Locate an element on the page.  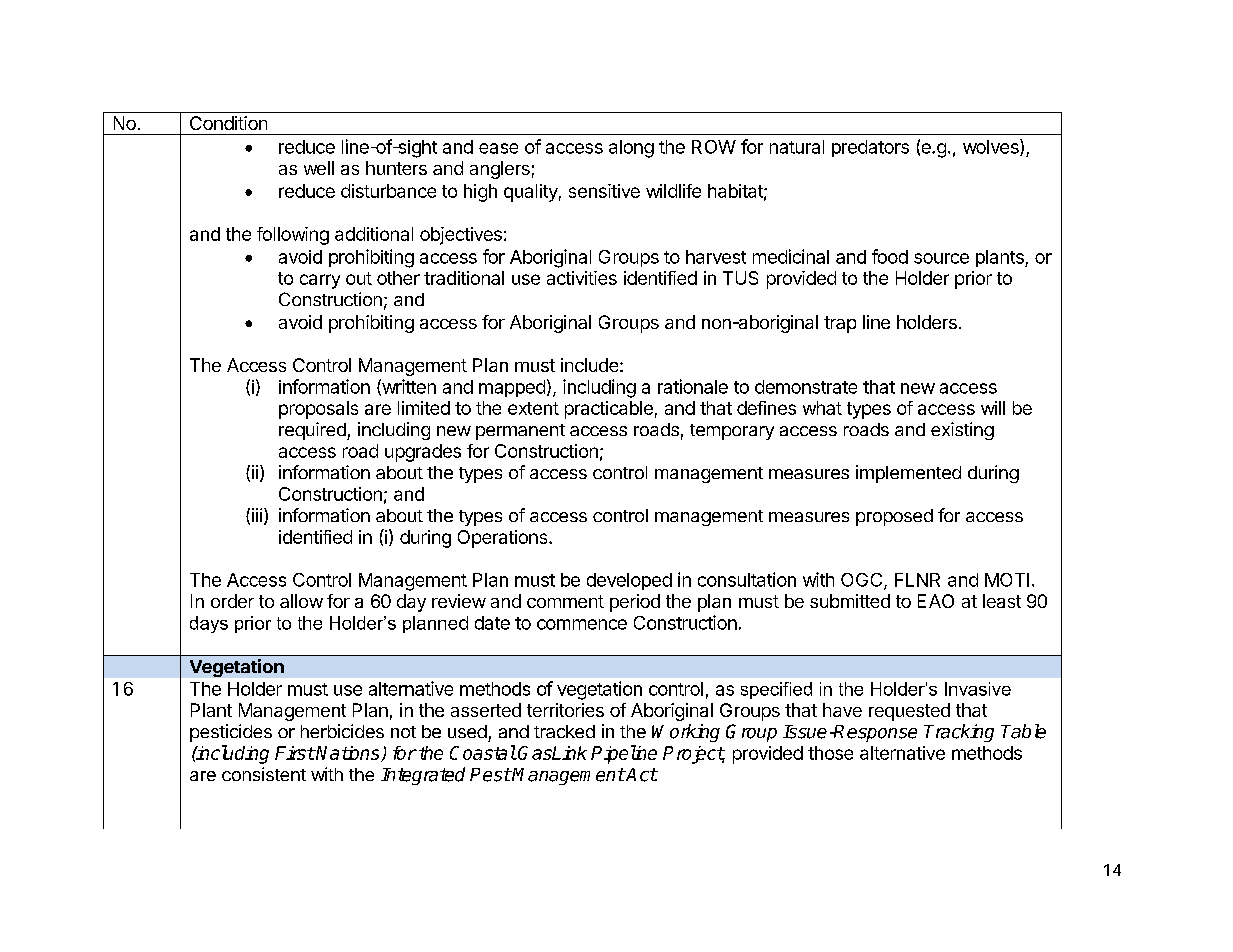
First is located at coordinates (295, 753).
